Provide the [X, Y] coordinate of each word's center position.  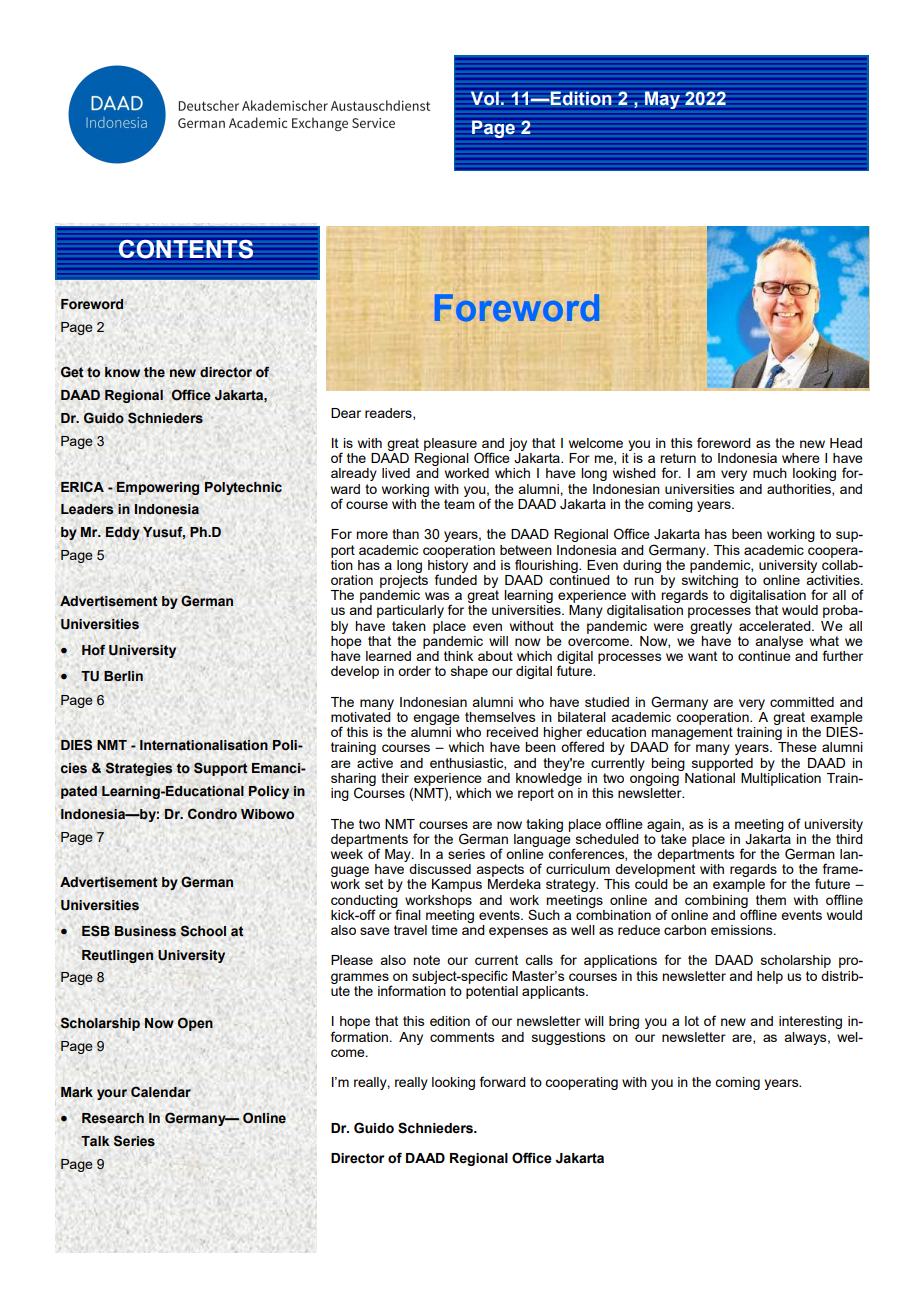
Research [113, 1118]
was [437, 596]
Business [145, 931]
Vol [484, 98]
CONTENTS [186, 249]
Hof [93, 649]
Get [72, 372]
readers [389, 414]
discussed [440, 869]
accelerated [776, 626]
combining [716, 901]
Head [846, 443]
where [801, 458]
